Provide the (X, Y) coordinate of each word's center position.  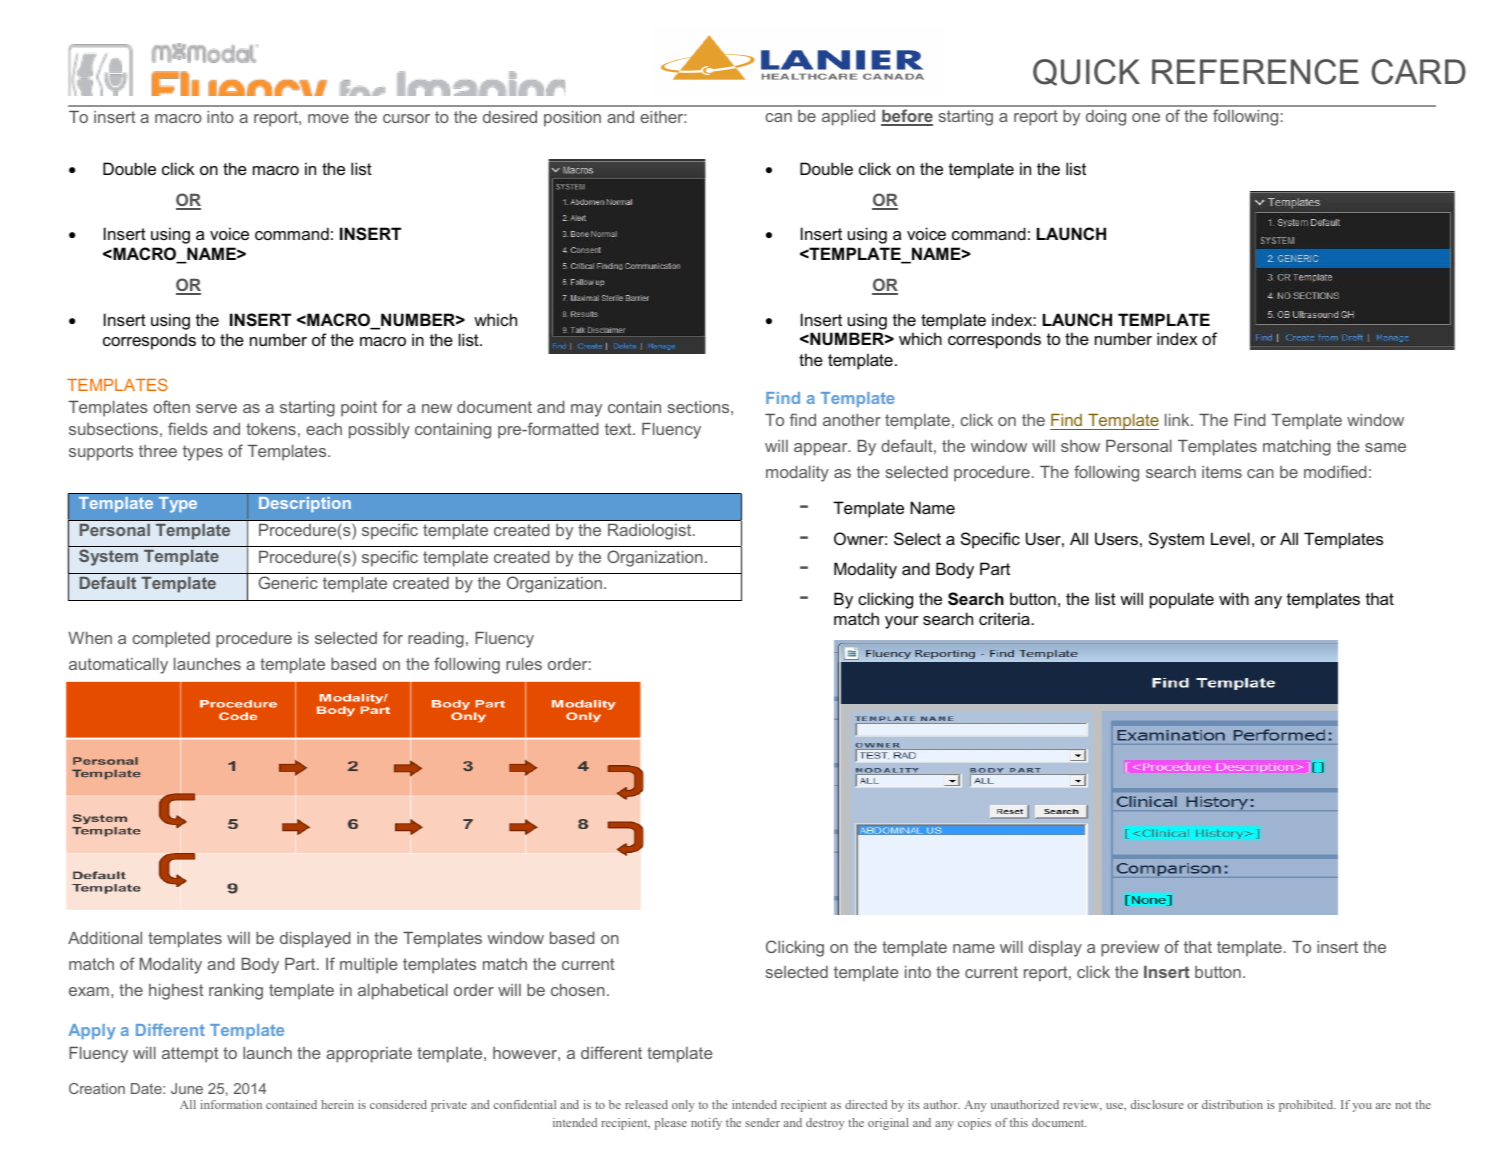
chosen (578, 990)
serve (216, 408)
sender (762, 1122)
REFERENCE (1255, 72)
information (231, 1104)
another (852, 420)
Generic (288, 582)
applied (848, 118)
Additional (105, 938)
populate (1182, 600)
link (1178, 420)
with (1234, 598)
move (328, 118)
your (902, 622)
